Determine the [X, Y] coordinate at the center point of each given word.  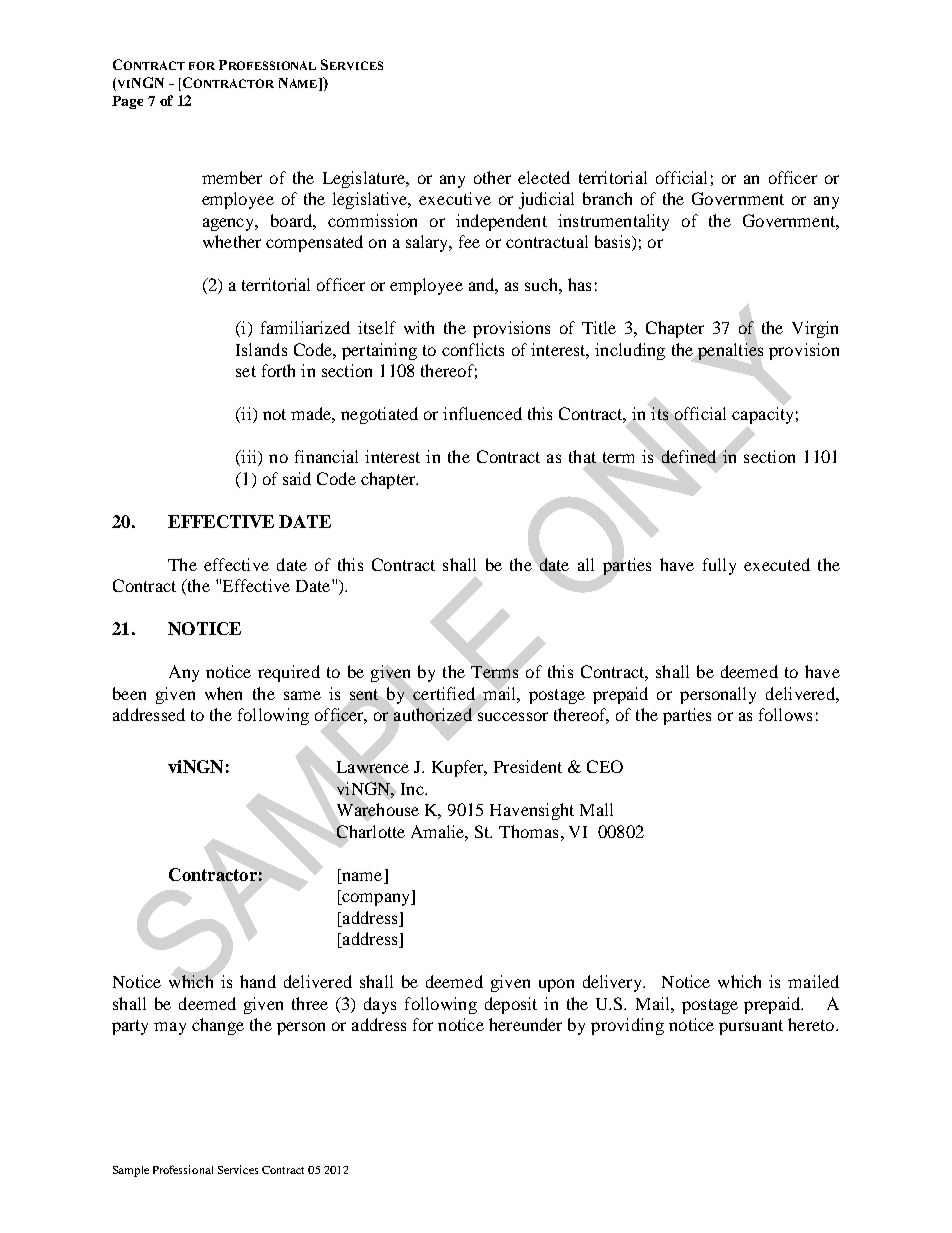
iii [249, 458]
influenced [482, 413]
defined [689, 456]
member [232, 177]
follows [785, 714]
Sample [131, 1171]
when [223, 693]
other [492, 177]
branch [607, 198]
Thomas [528, 831]
